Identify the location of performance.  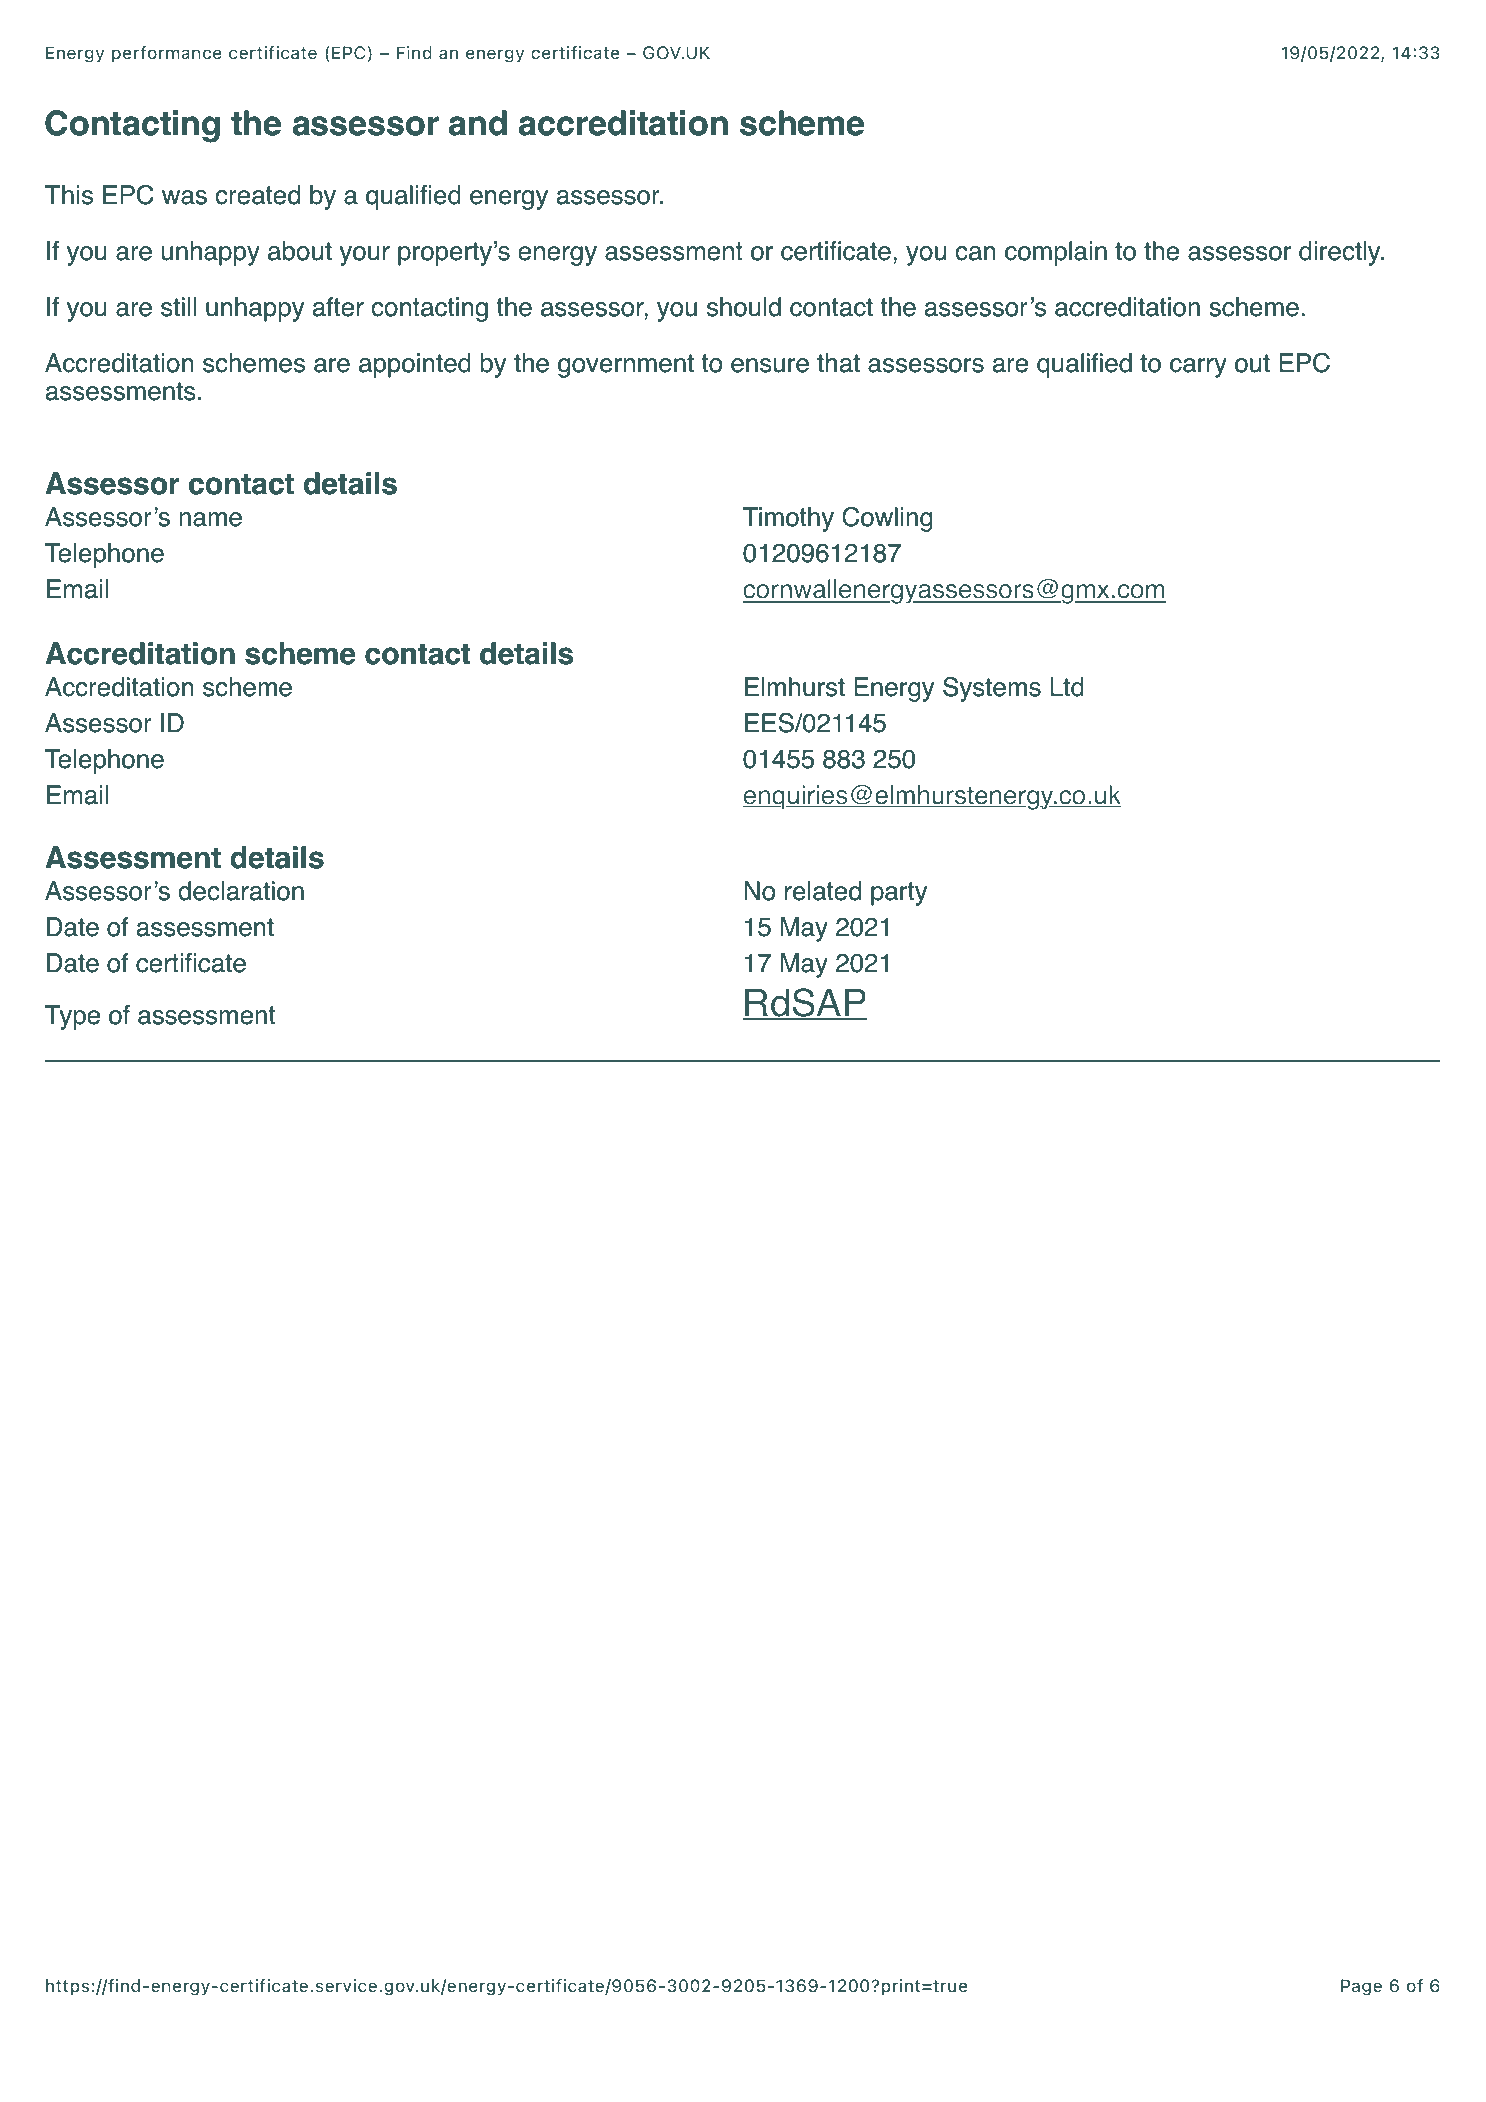
(167, 54).
